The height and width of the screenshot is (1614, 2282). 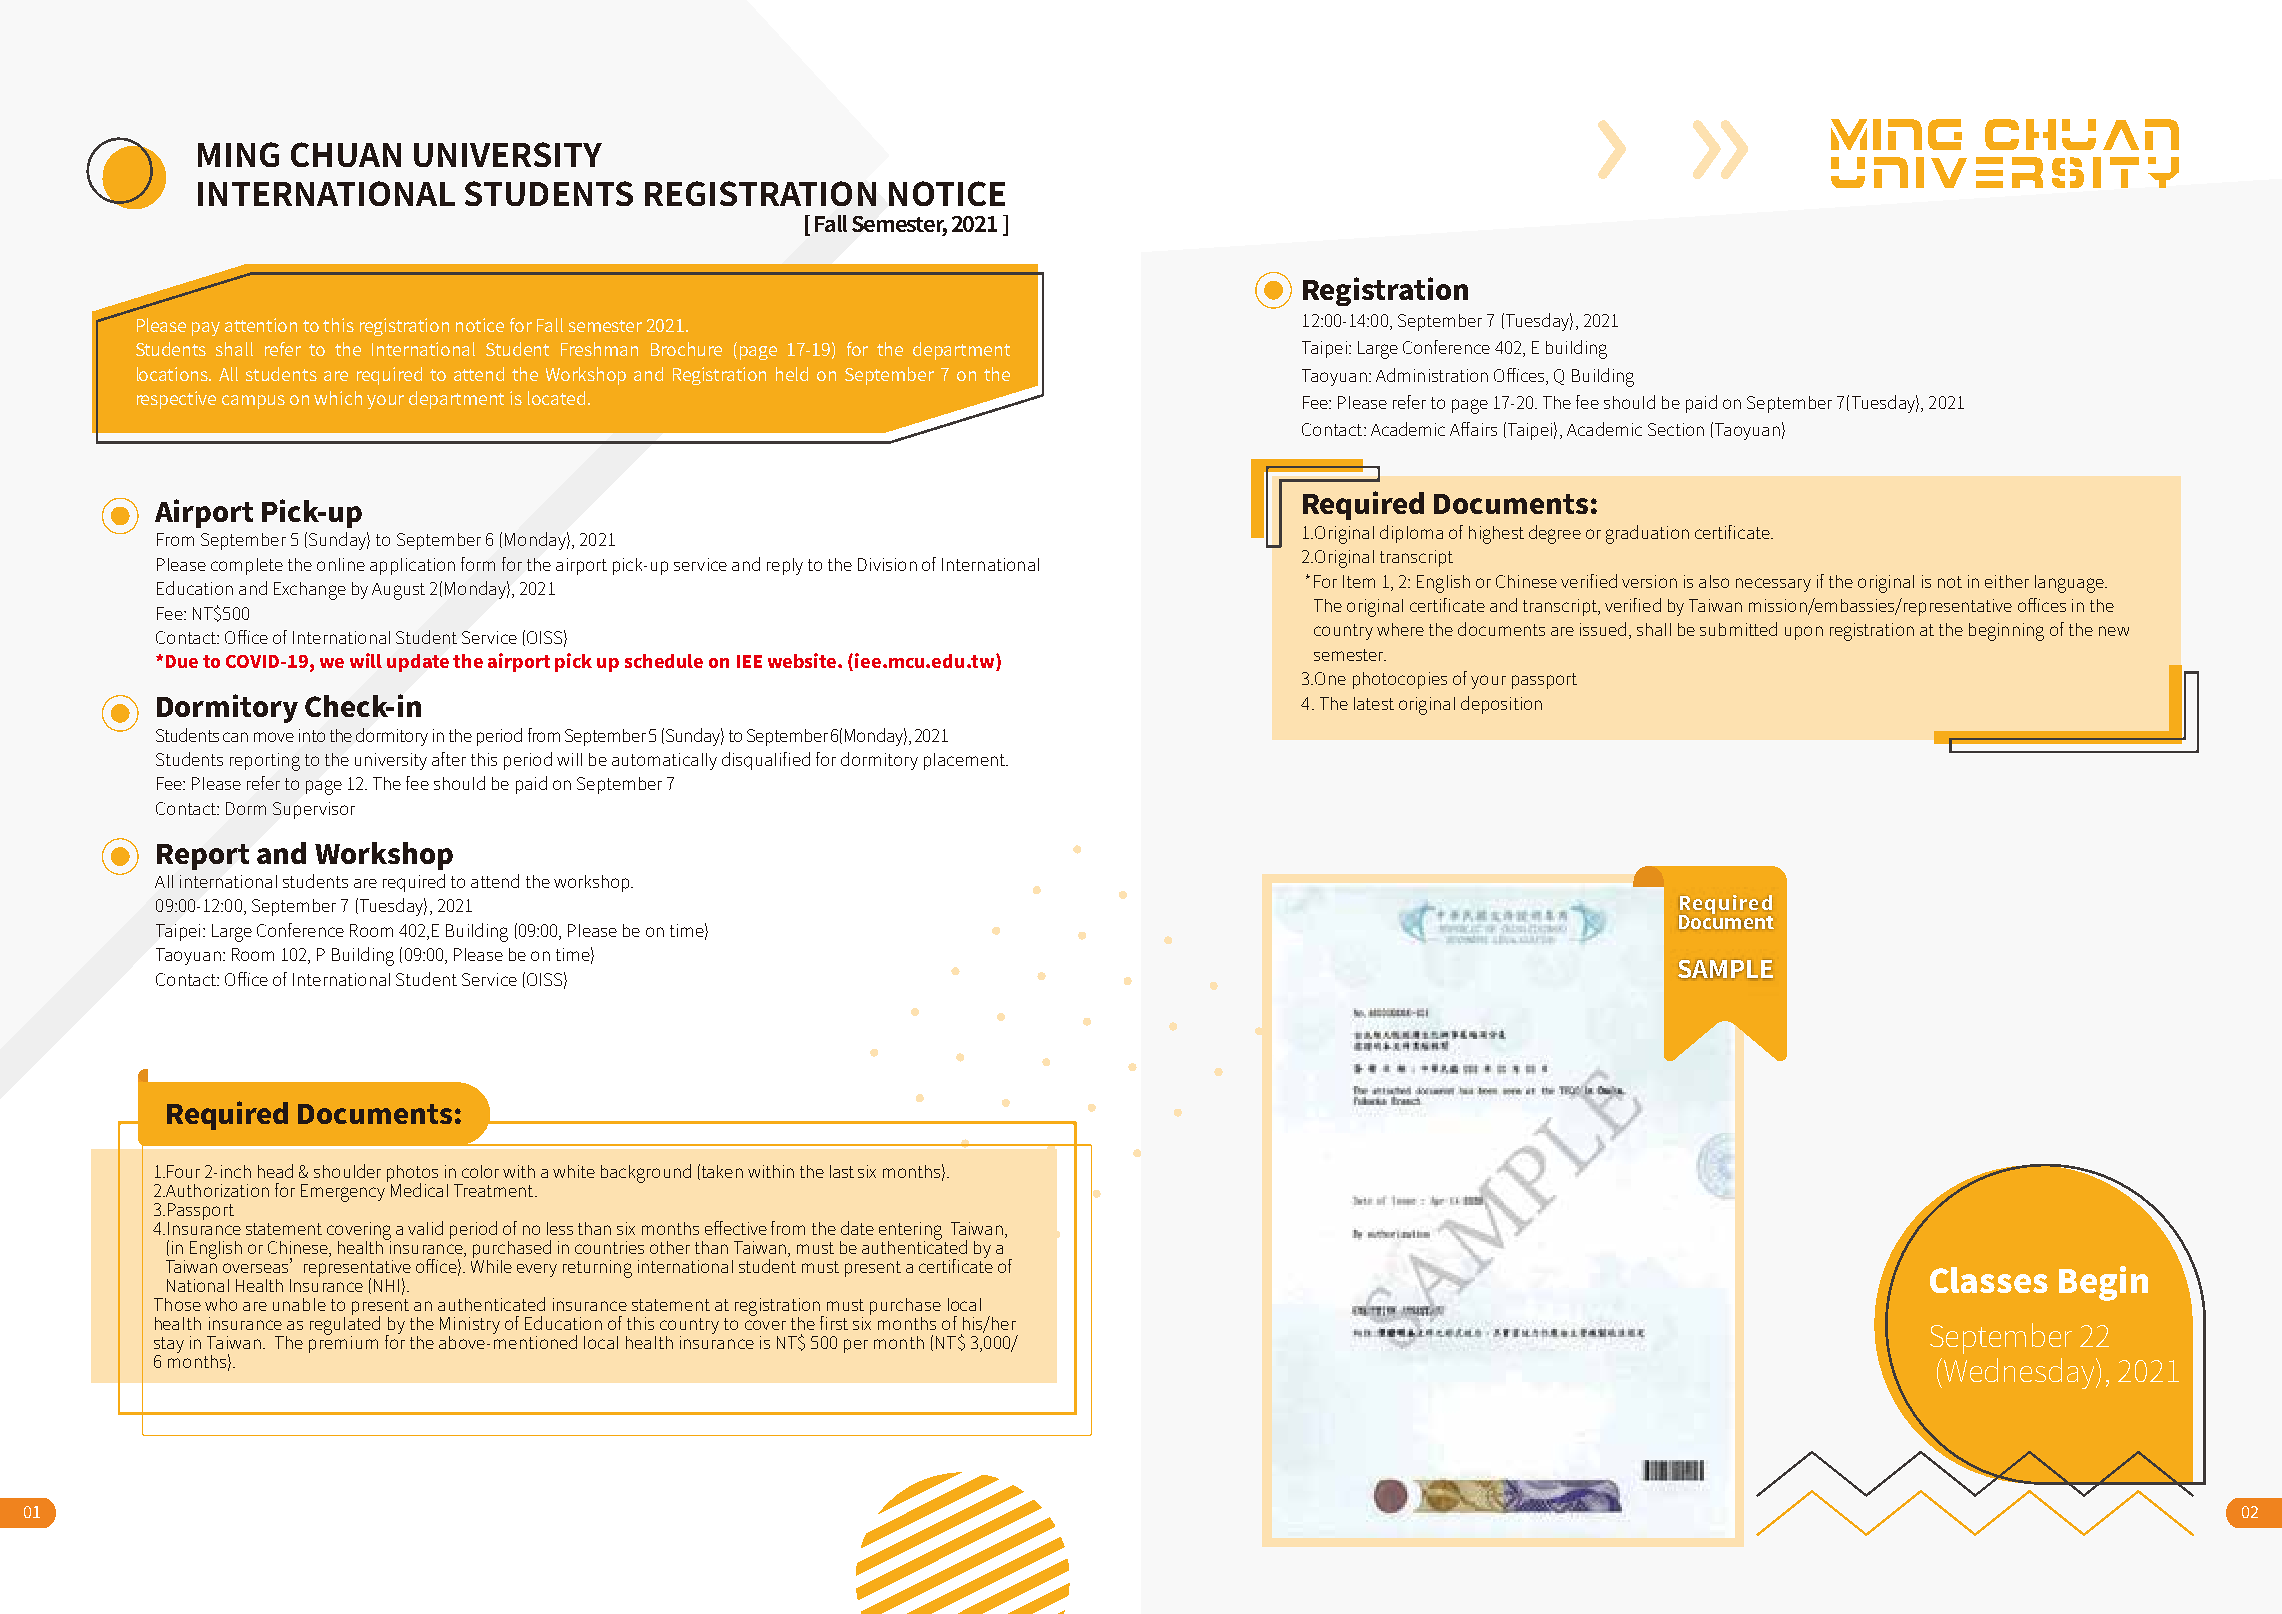 What do you see at coordinates (1725, 969) in the screenshot?
I see `SAMPLE` at bounding box center [1725, 969].
